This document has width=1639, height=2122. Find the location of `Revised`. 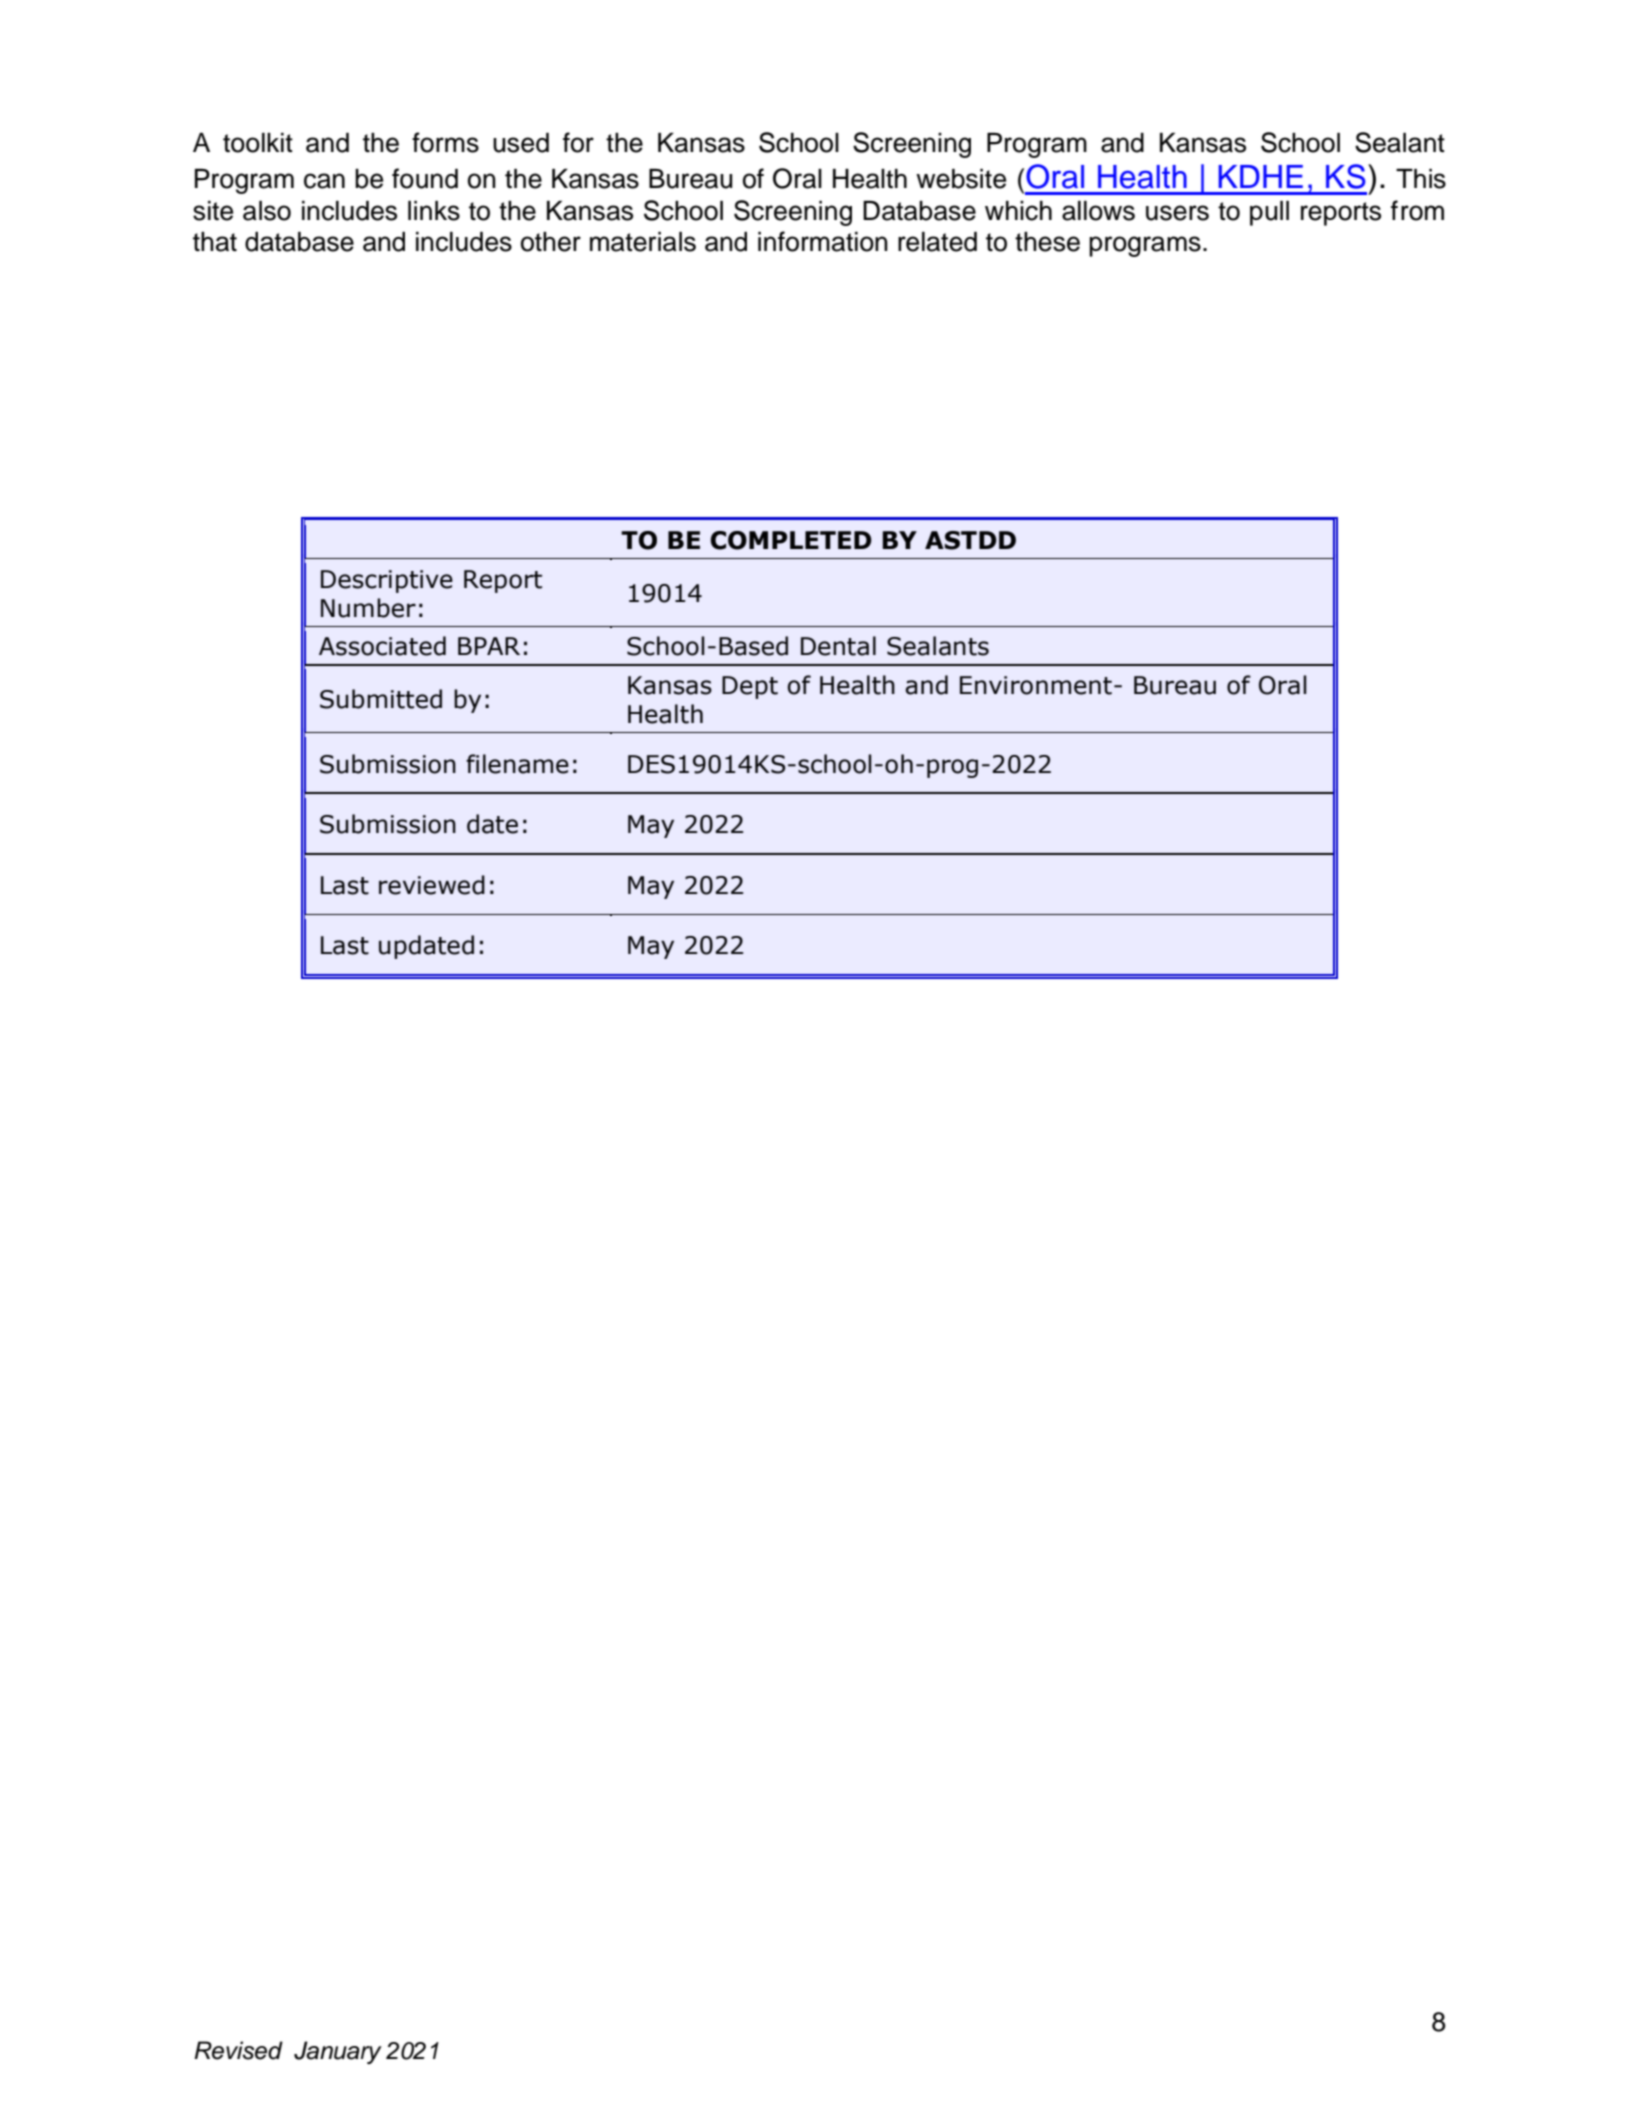

Revised is located at coordinates (238, 2050).
